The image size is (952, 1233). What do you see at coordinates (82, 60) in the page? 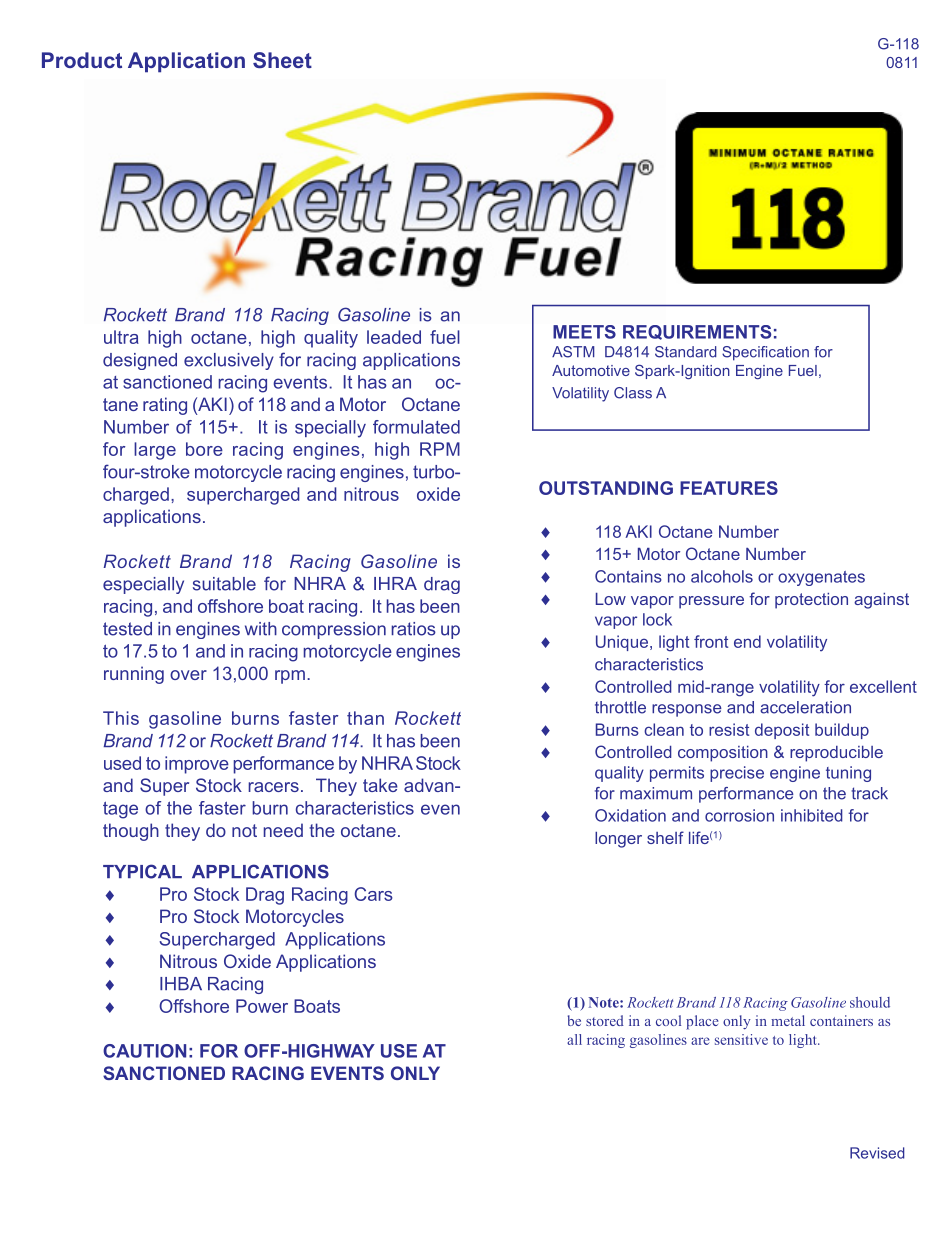
I see `Product` at bounding box center [82, 60].
